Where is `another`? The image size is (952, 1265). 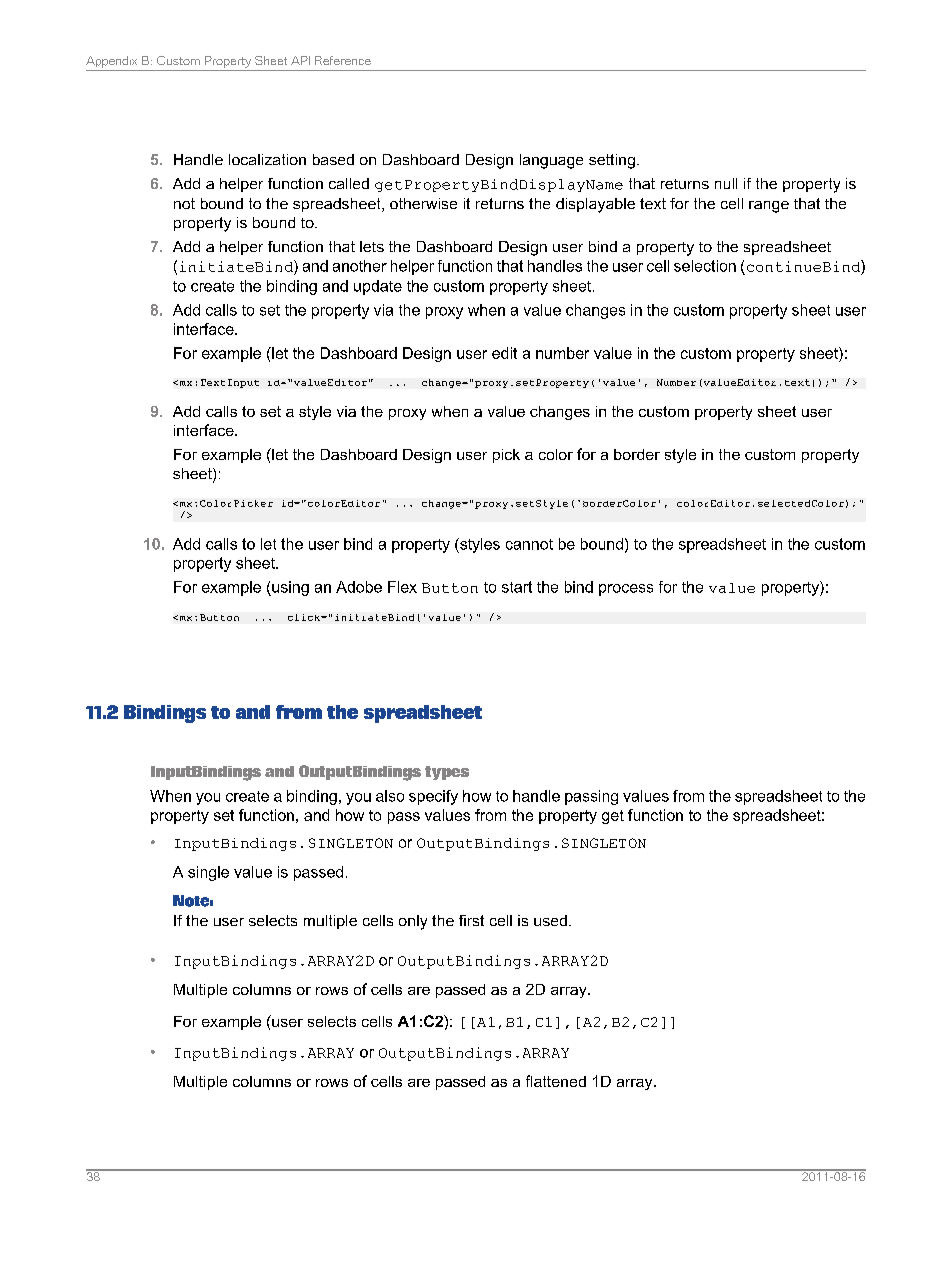
another is located at coordinates (360, 266).
